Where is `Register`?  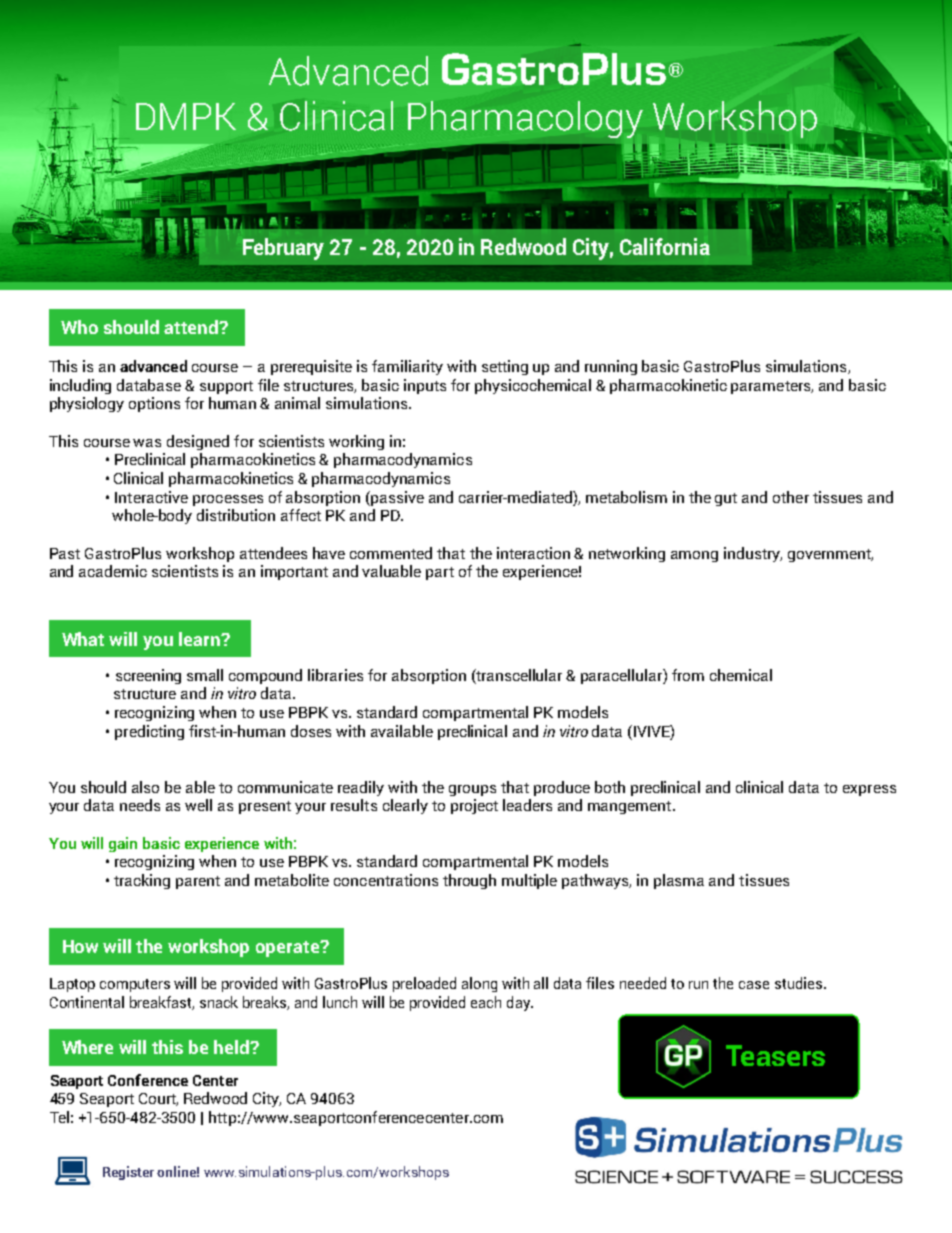 Register is located at coordinates (128, 1173).
